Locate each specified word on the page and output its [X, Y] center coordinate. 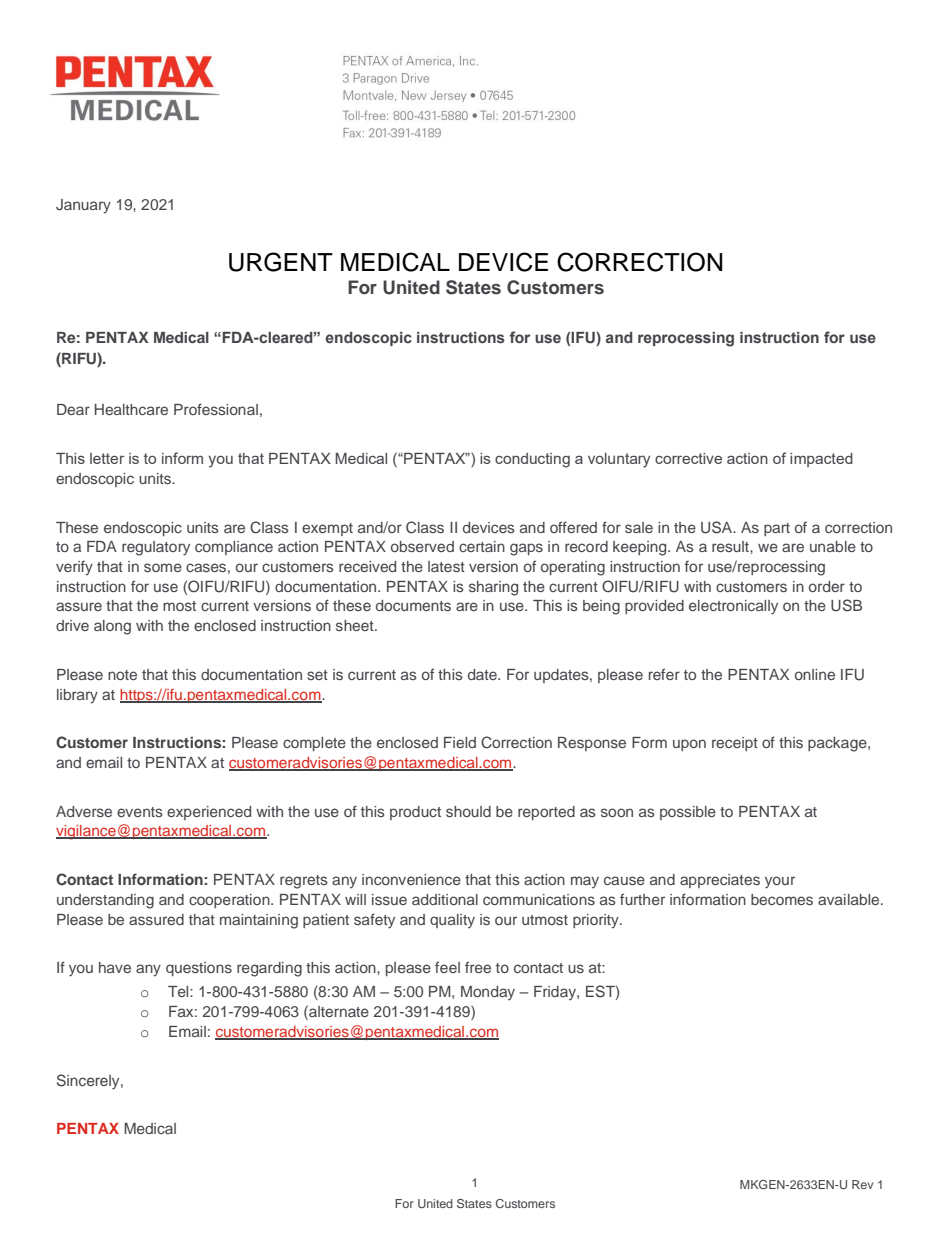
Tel [179, 991]
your [780, 882]
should [468, 811]
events [140, 812]
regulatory [156, 548]
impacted [821, 460]
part [777, 529]
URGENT [281, 262]
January [83, 206]
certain [482, 546]
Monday [488, 993]
